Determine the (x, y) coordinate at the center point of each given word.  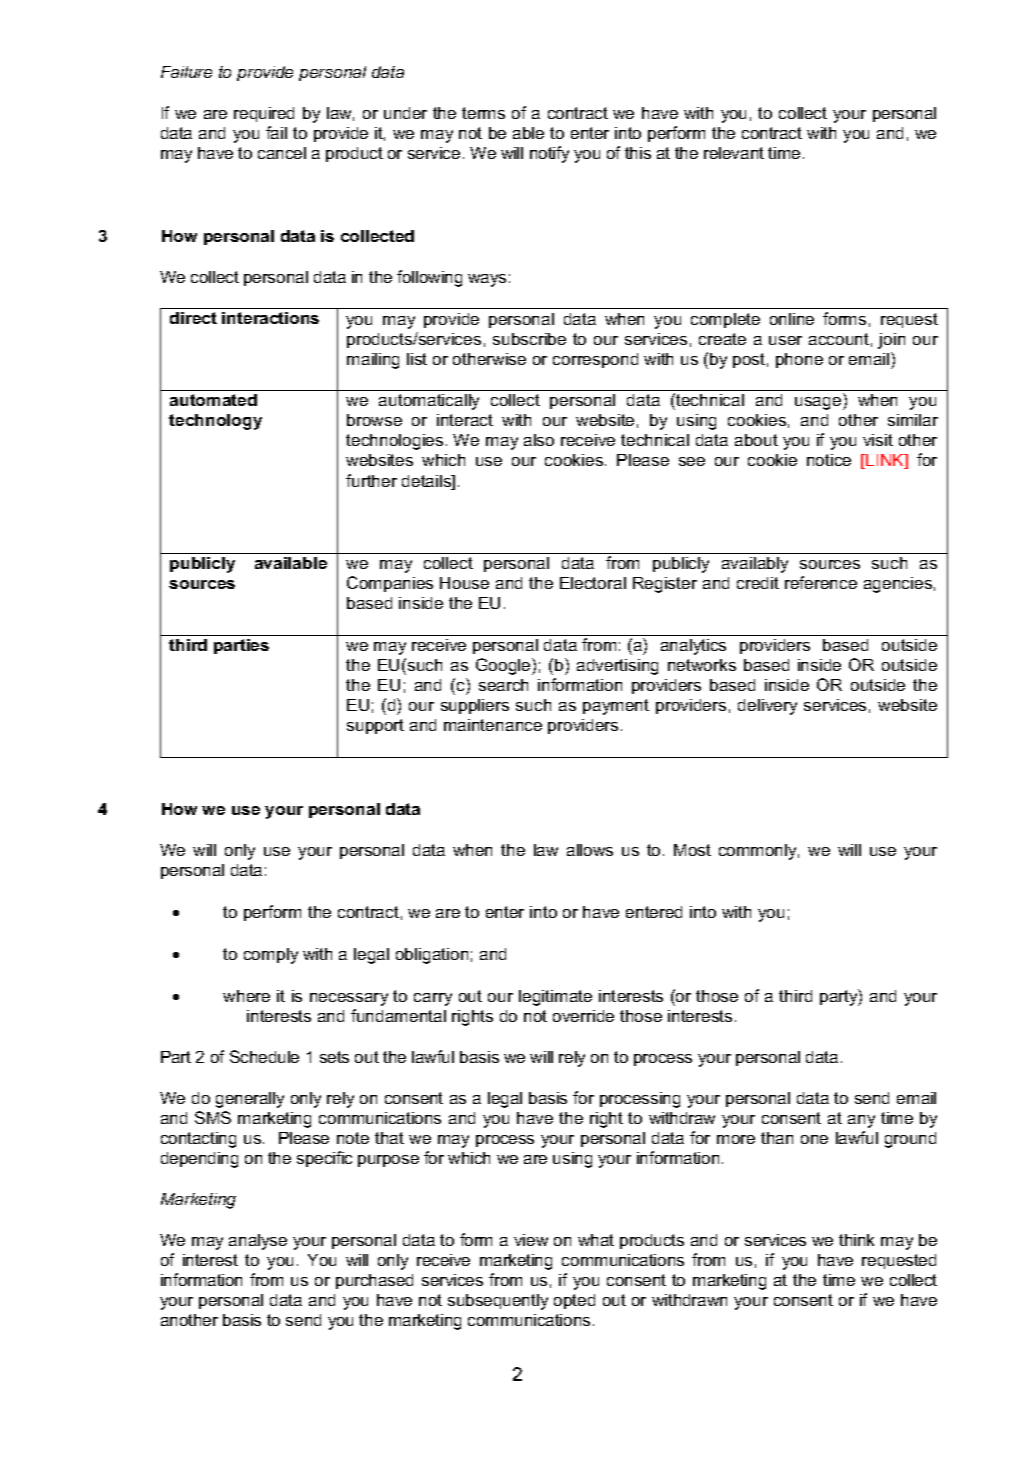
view (531, 1240)
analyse (258, 1242)
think (856, 1240)
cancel (282, 153)
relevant (734, 153)
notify (549, 154)
